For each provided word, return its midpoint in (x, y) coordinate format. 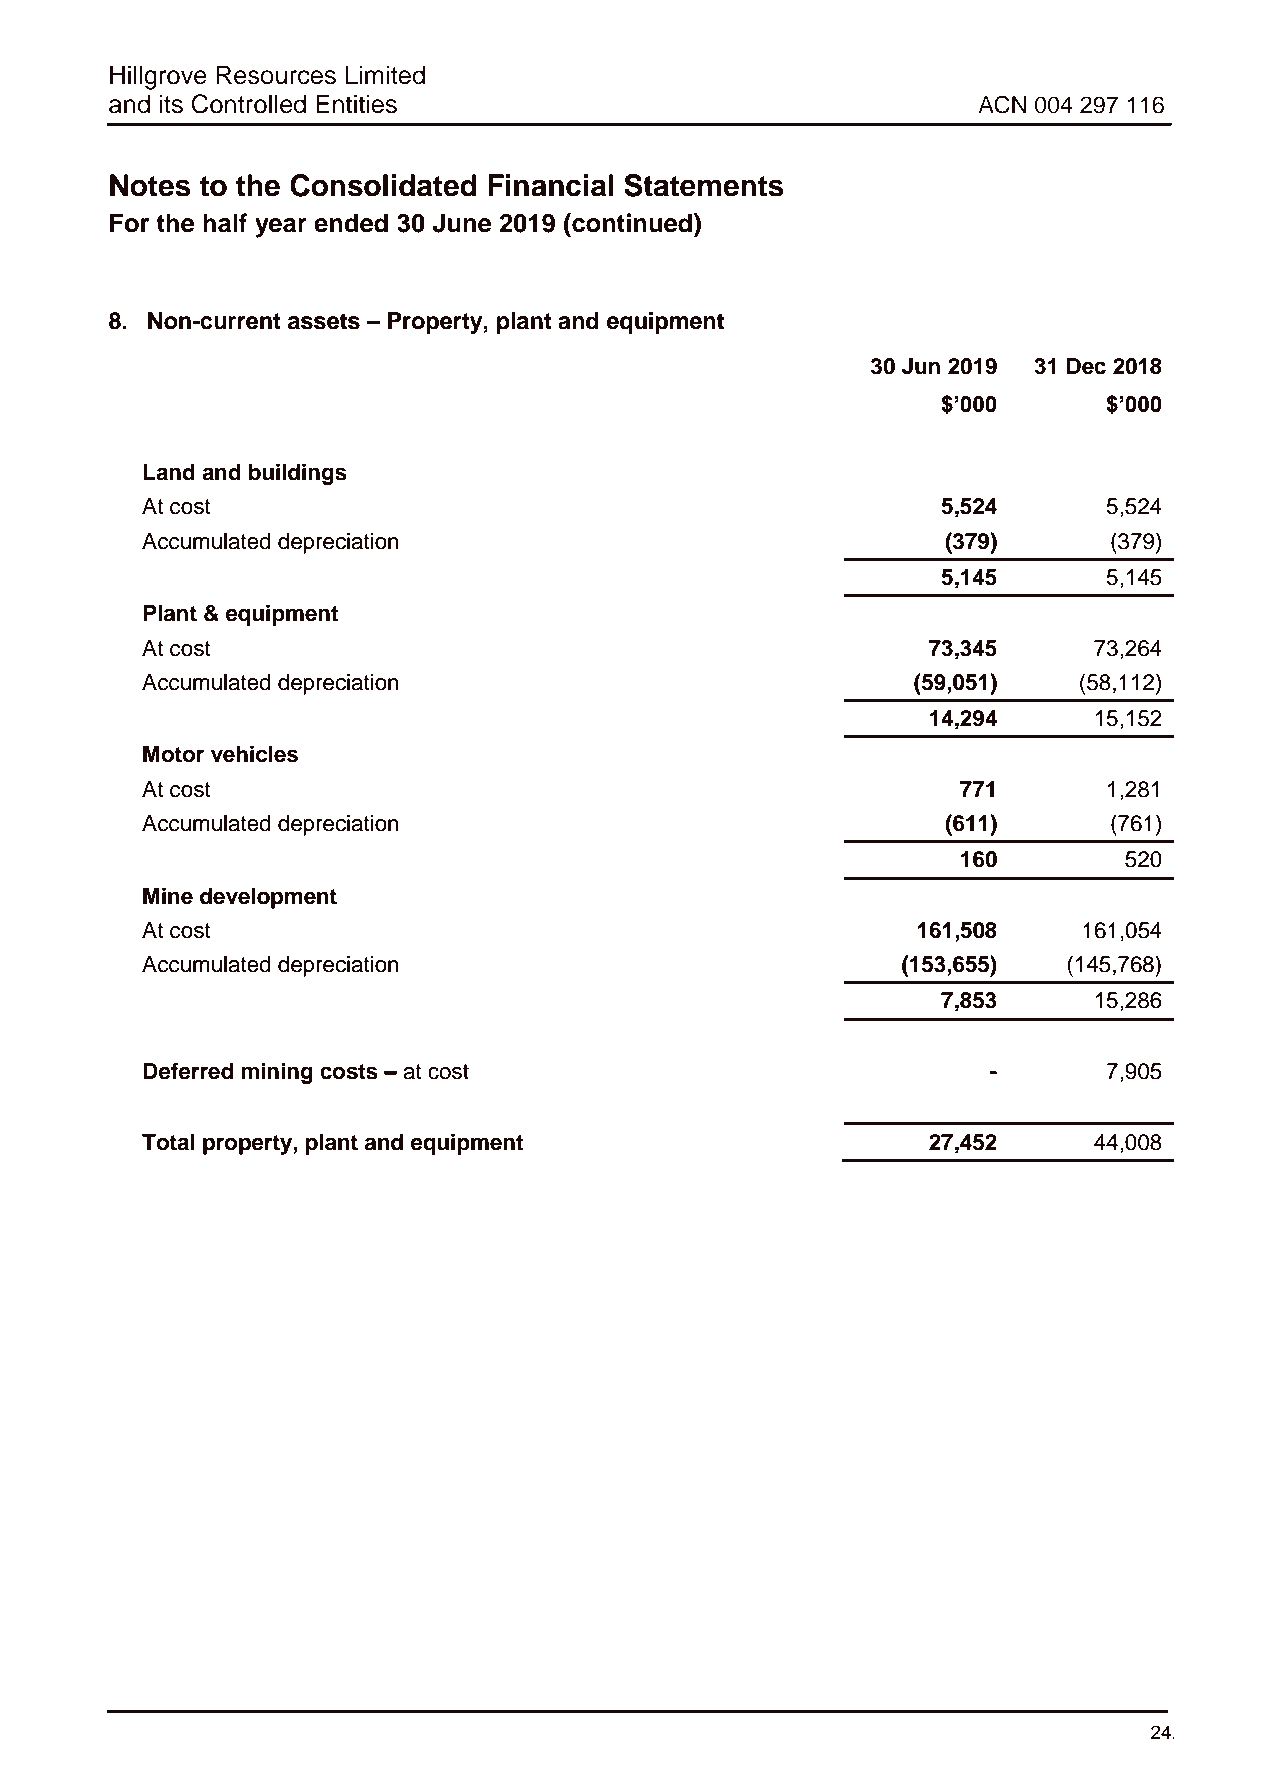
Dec (1086, 366)
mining (277, 1073)
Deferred (188, 1071)
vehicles (254, 754)
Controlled (248, 104)
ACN (1002, 104)
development (268, 898)
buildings (298, 474)
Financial (550, 185)
